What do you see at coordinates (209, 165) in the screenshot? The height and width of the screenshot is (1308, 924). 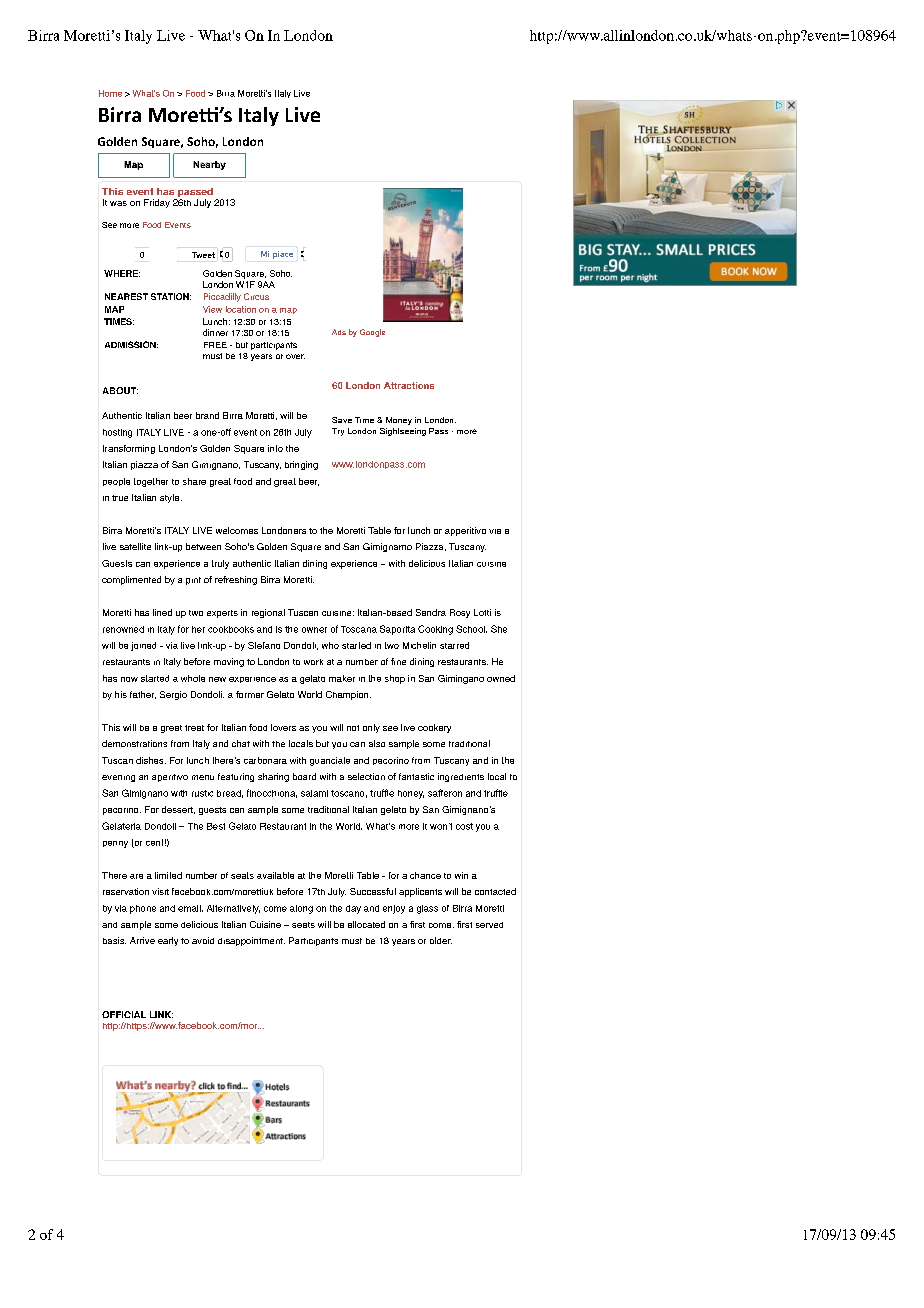 I see `Nearby` at bounding box center [209, 165].
